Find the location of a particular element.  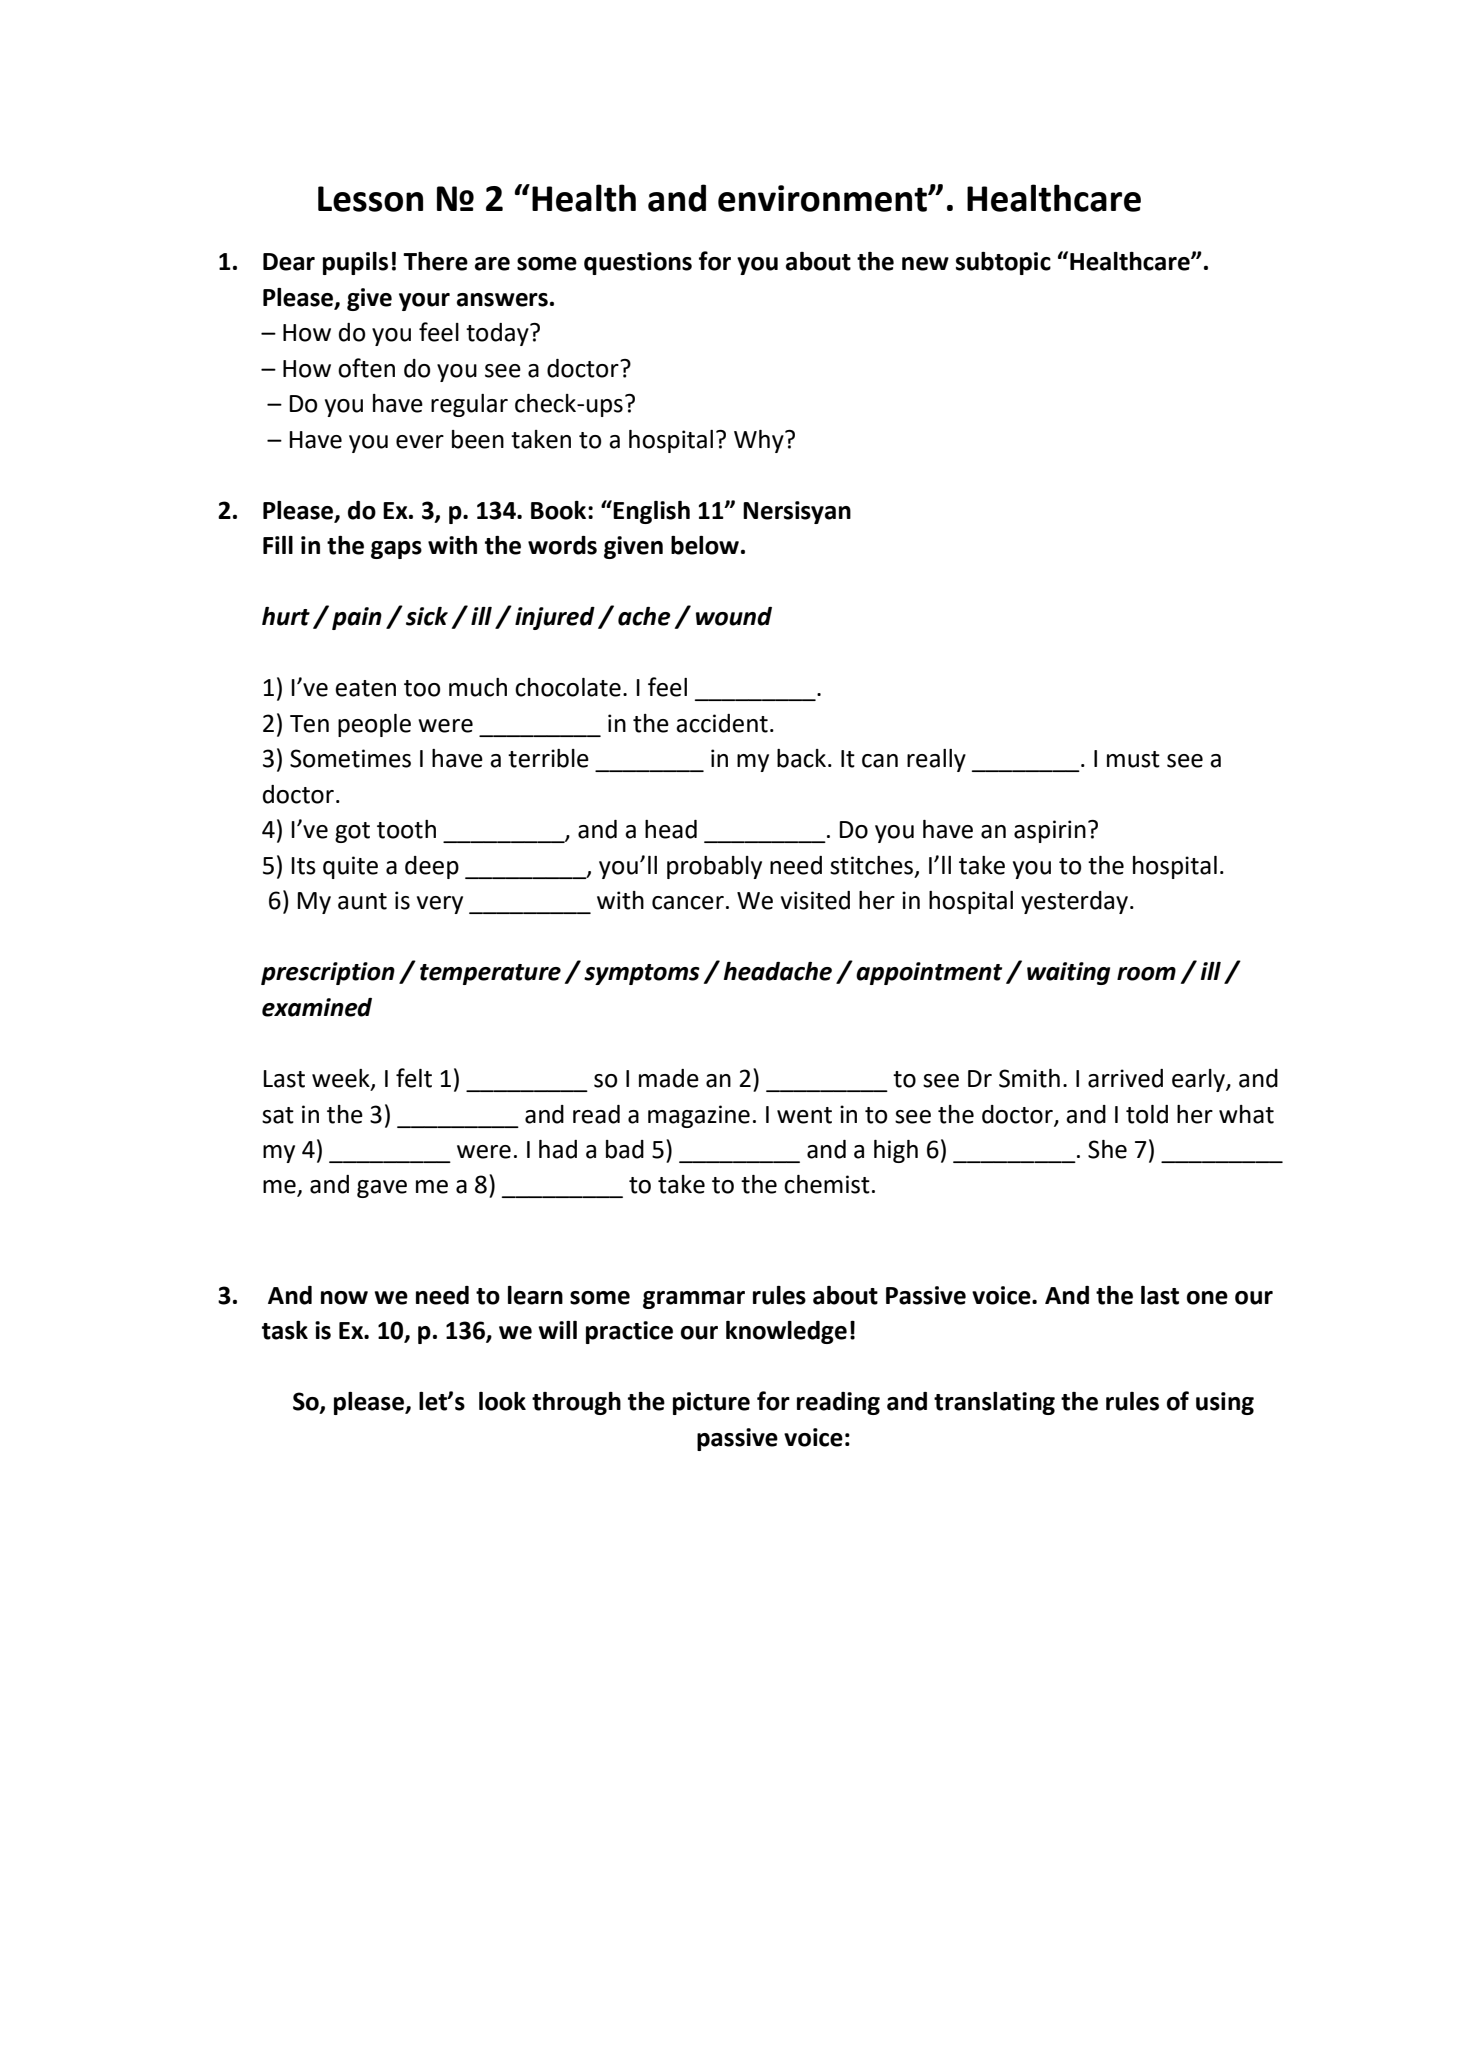

using is located at coordinates (1225, 1403).
